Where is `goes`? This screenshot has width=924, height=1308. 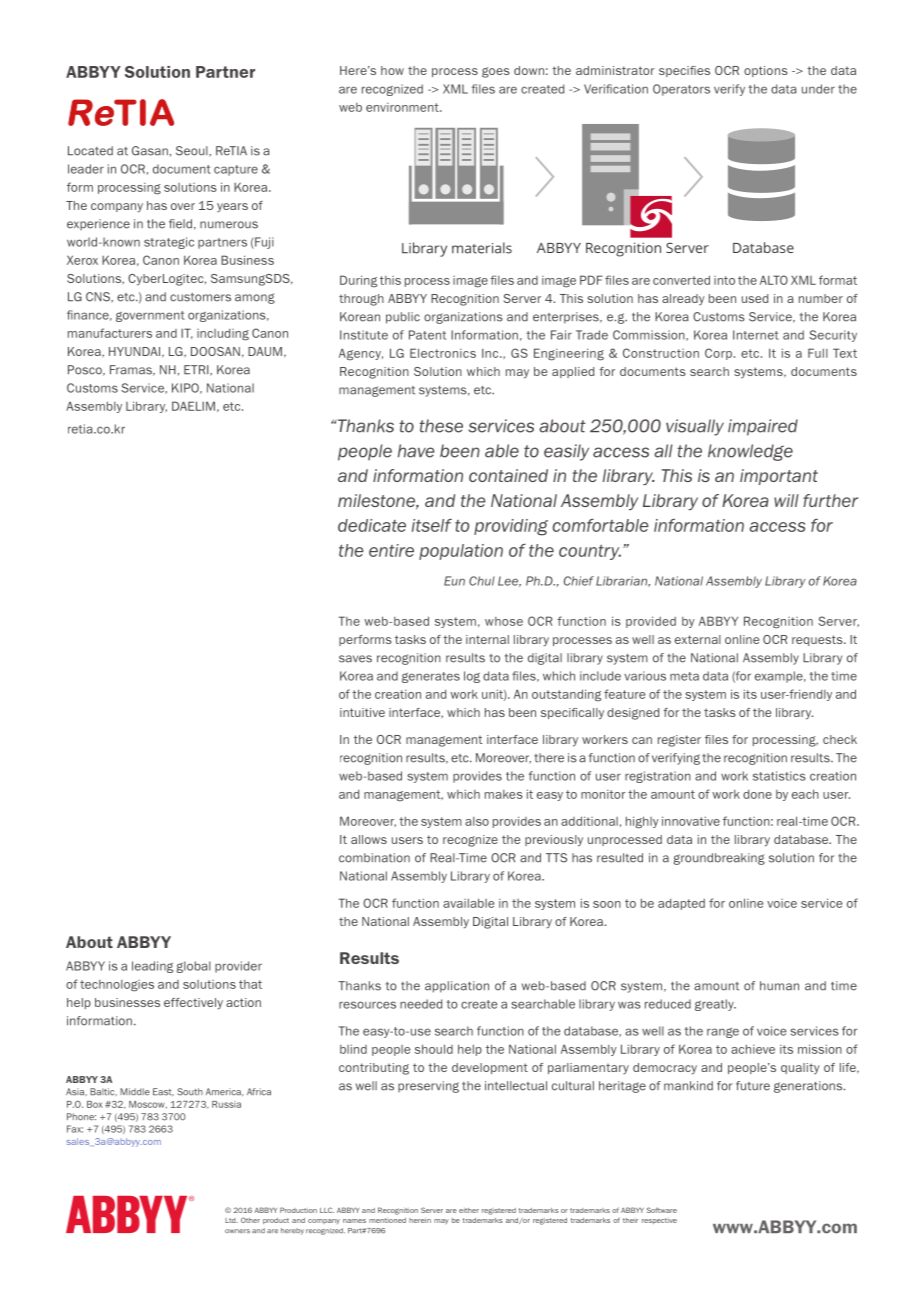
goes is located at coordinates (496, 72).
